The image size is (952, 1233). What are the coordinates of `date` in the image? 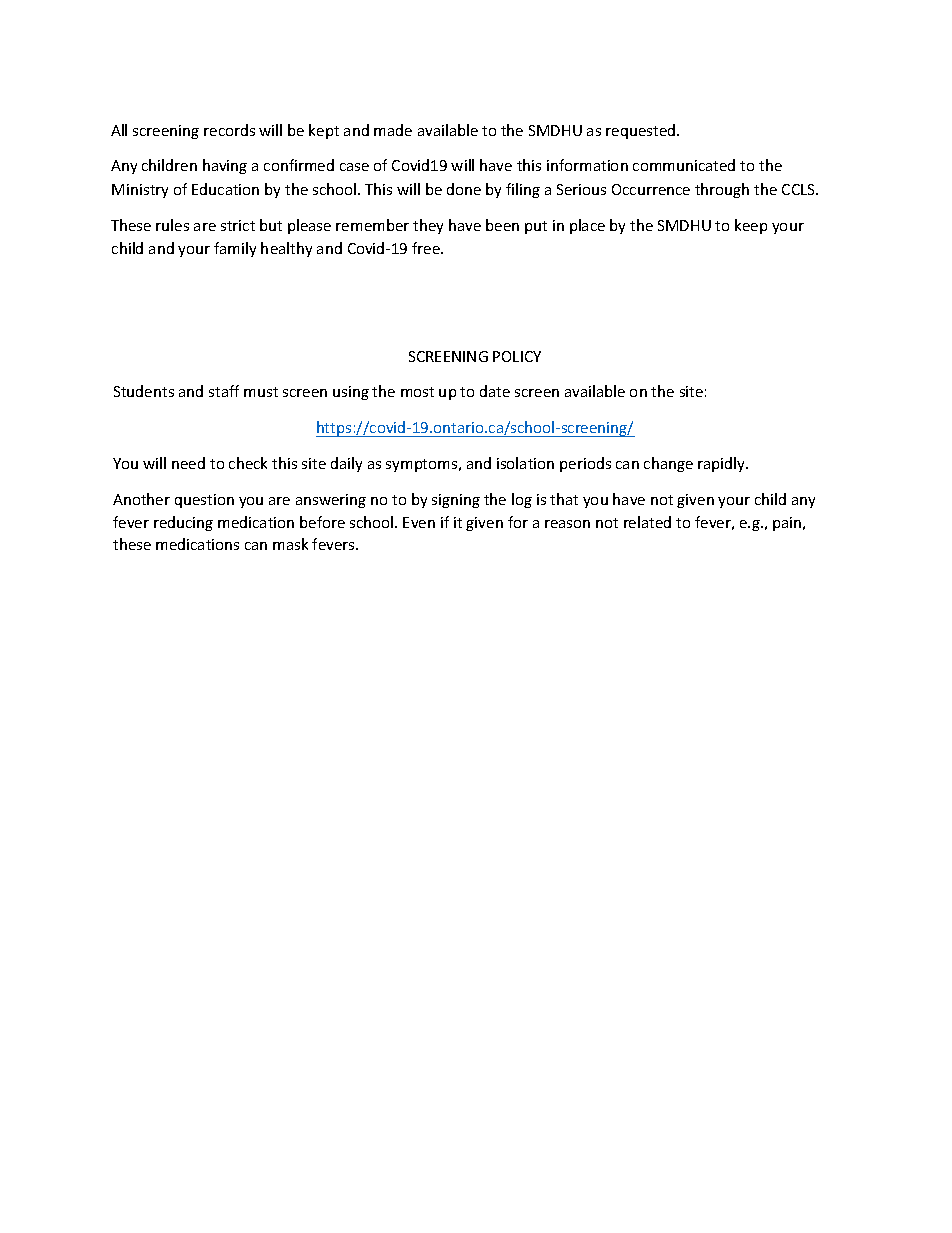 It's located at (495, 391).
